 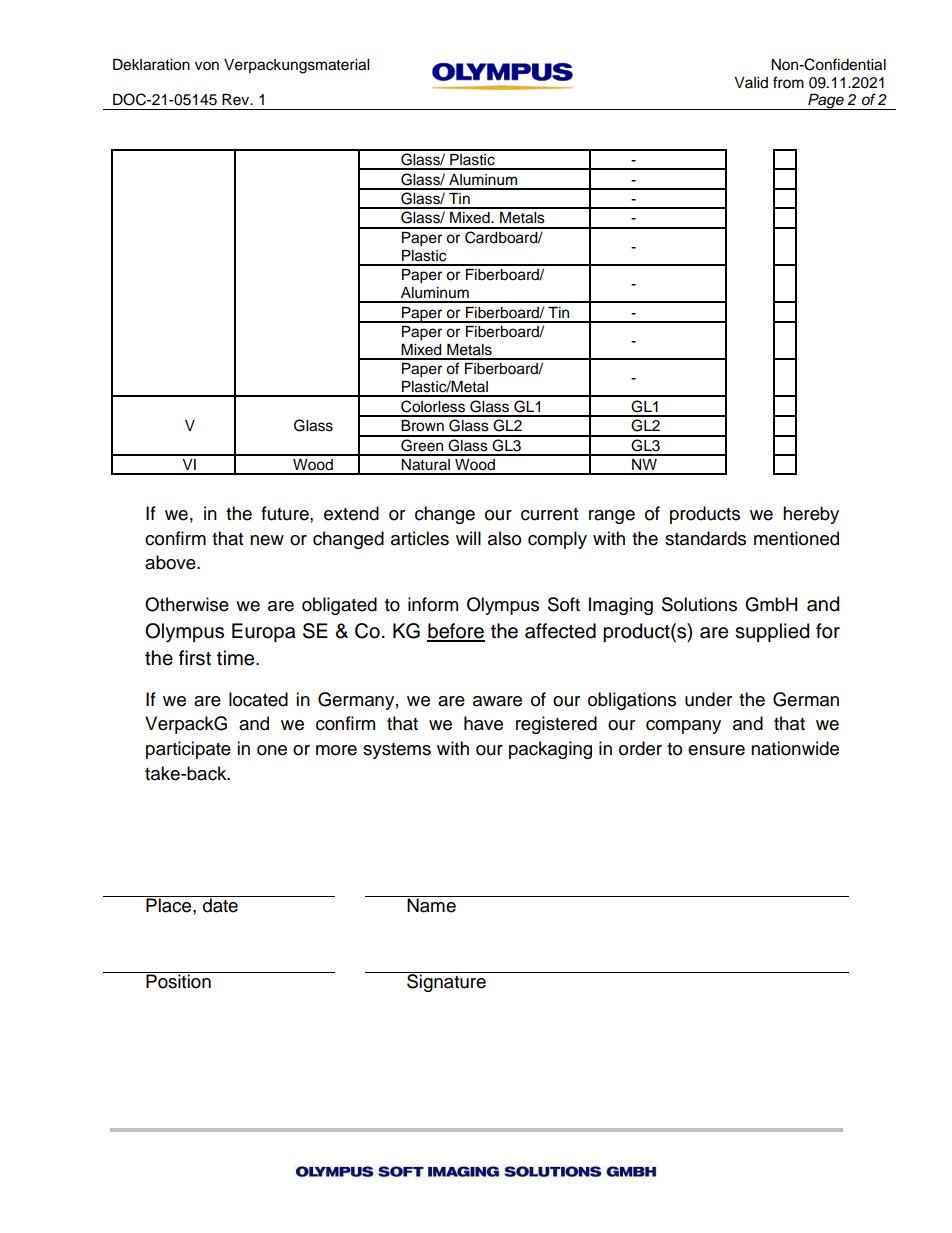 What do you see at coordinates (751, 82) in the page?
I see `Valid` at bounding box center [751, 82].
